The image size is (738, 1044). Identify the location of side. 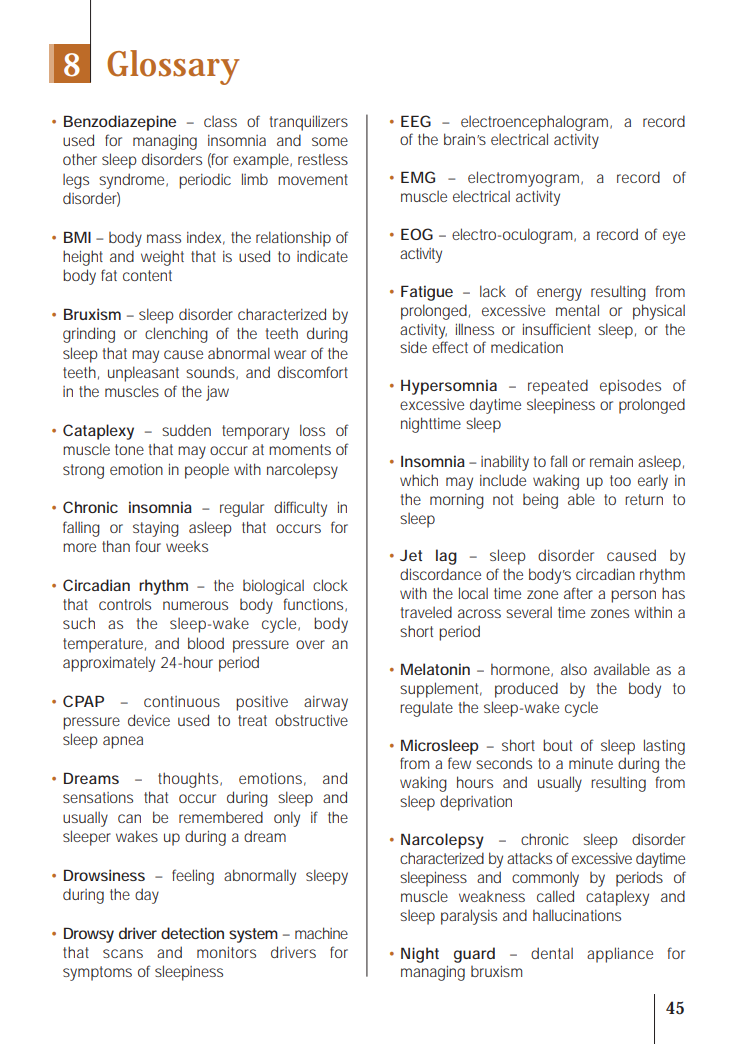
(413, 347).
